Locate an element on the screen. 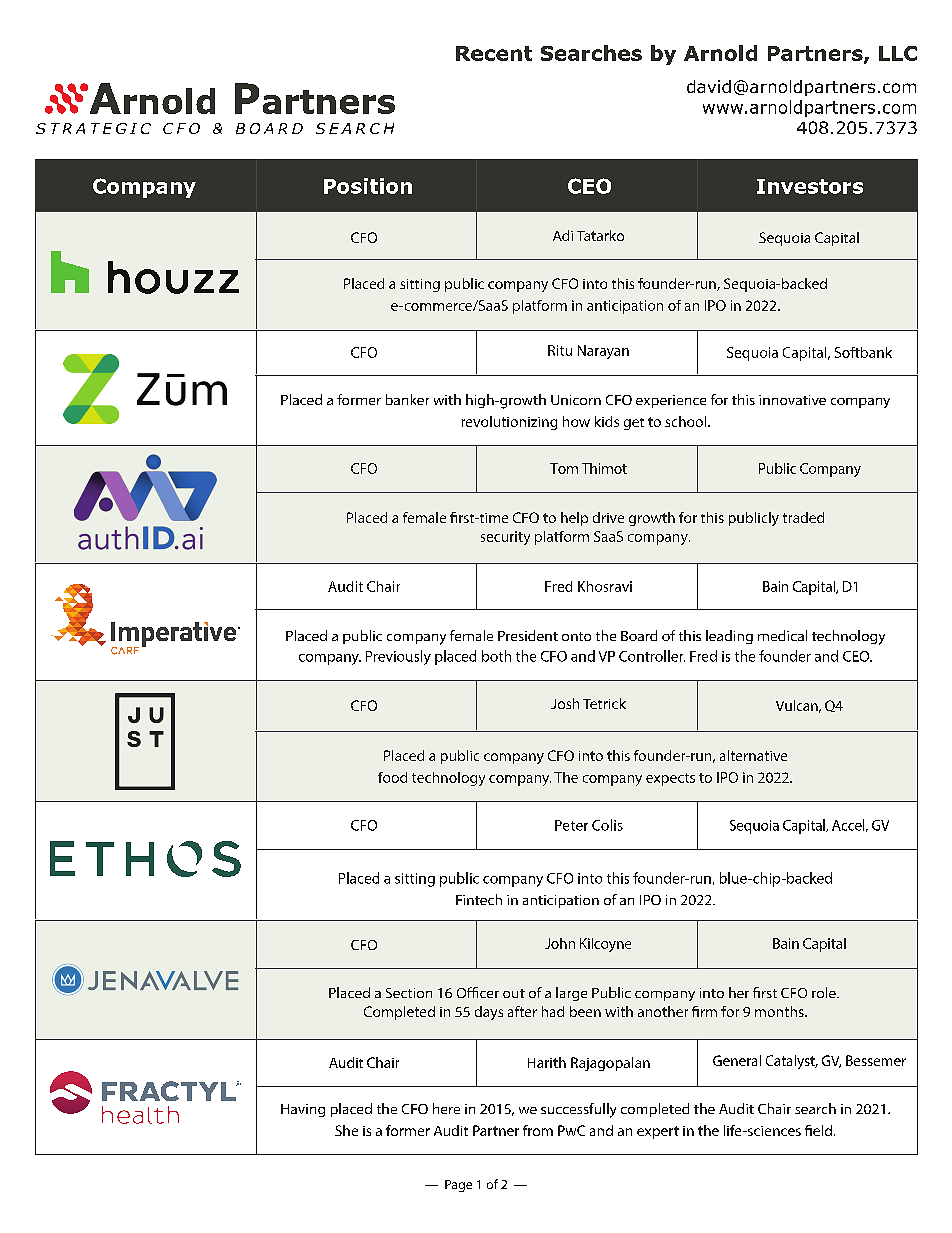 The width and height of the screenshot is (952, 1233). been is located at coordinates (585, 1011).
